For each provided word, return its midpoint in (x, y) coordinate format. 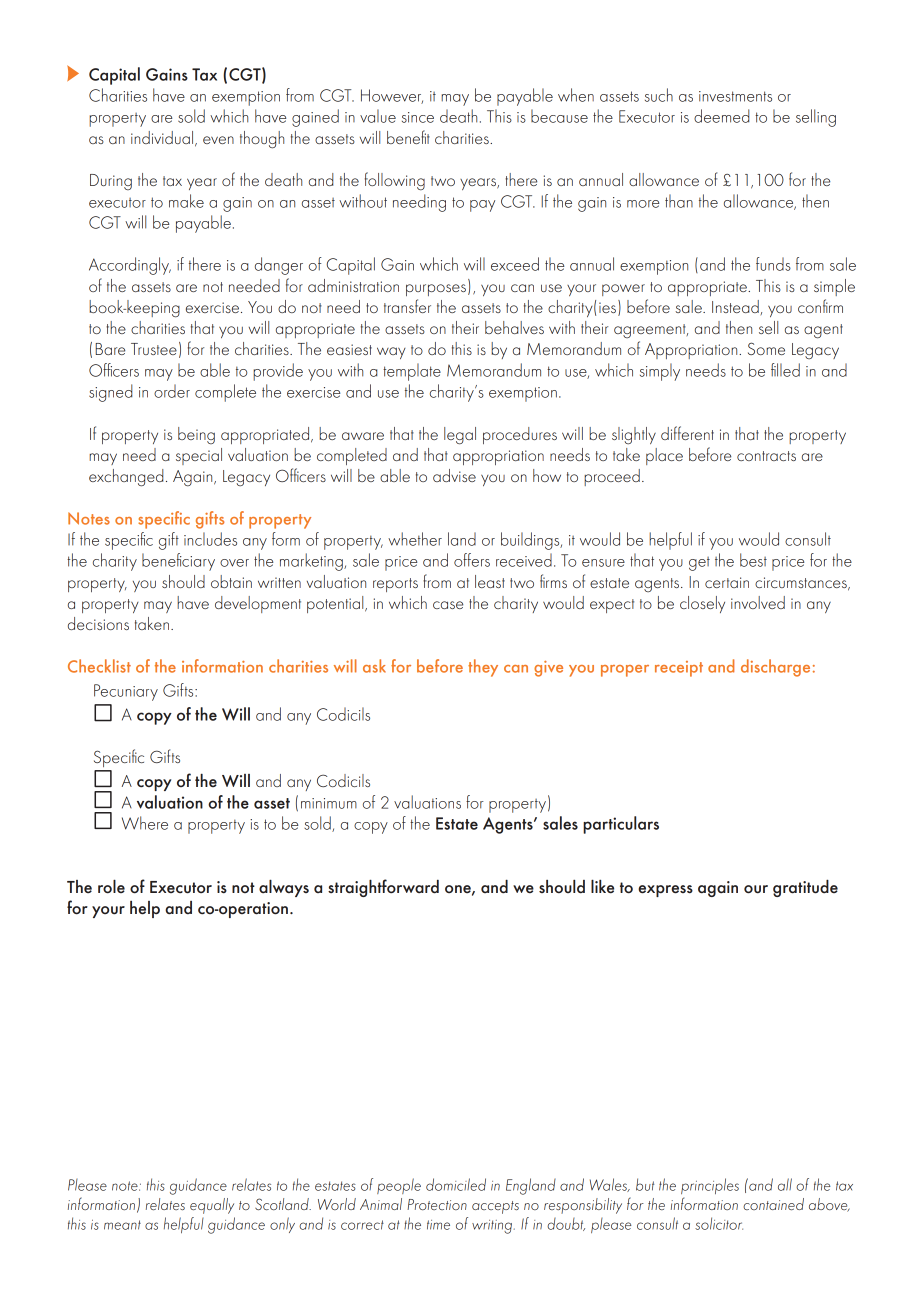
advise (454, 475)
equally (212, 1206)
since (418, 117)
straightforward (383, 888)
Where (145, 823)
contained (773, 1204)
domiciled (456, 1184)
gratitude (805, 888)
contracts (766, 456)
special (199, 456)
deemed (722, 116)
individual (163, 138)
